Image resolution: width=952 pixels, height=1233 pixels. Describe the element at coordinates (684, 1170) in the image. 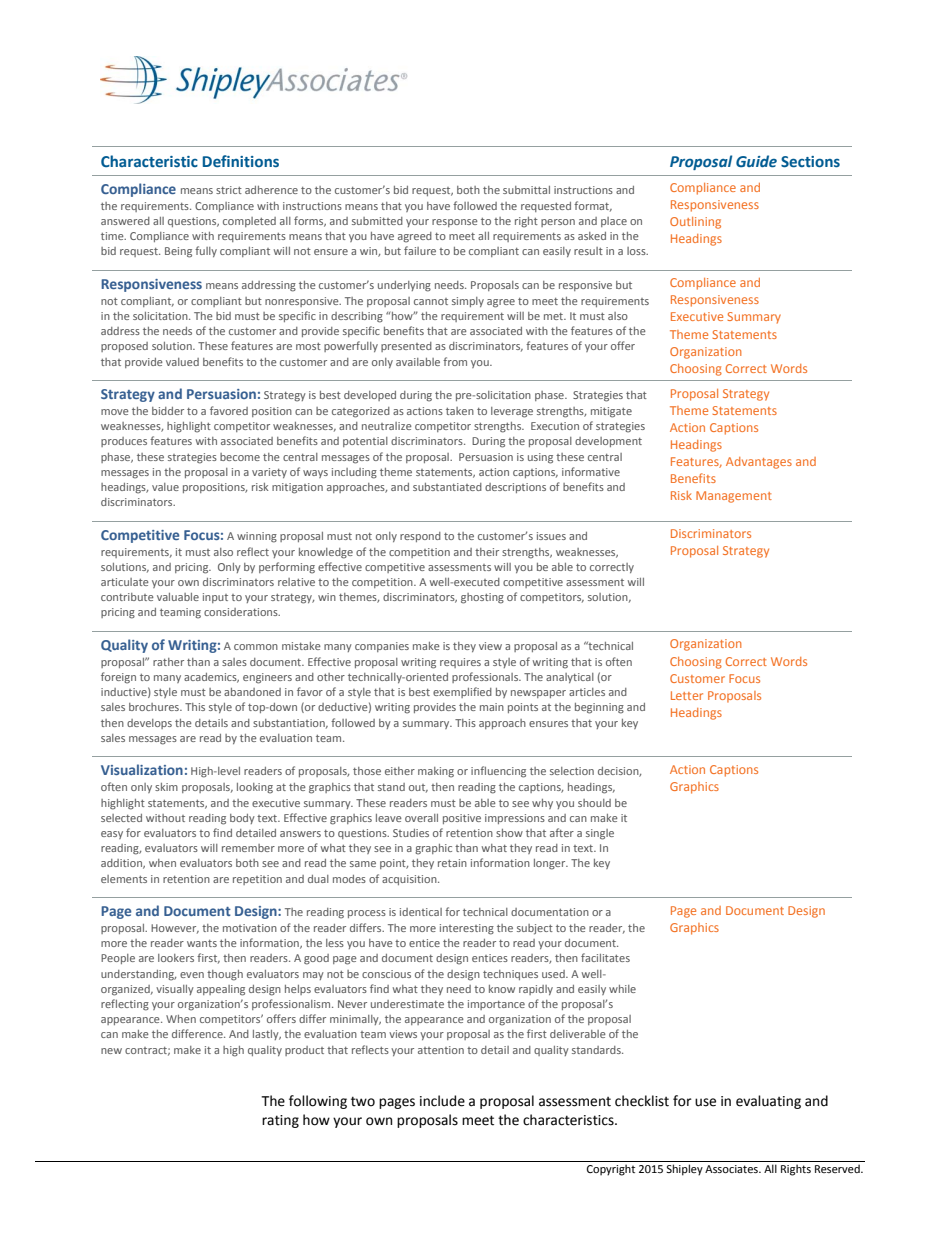

I see `Shipley` at that location.
